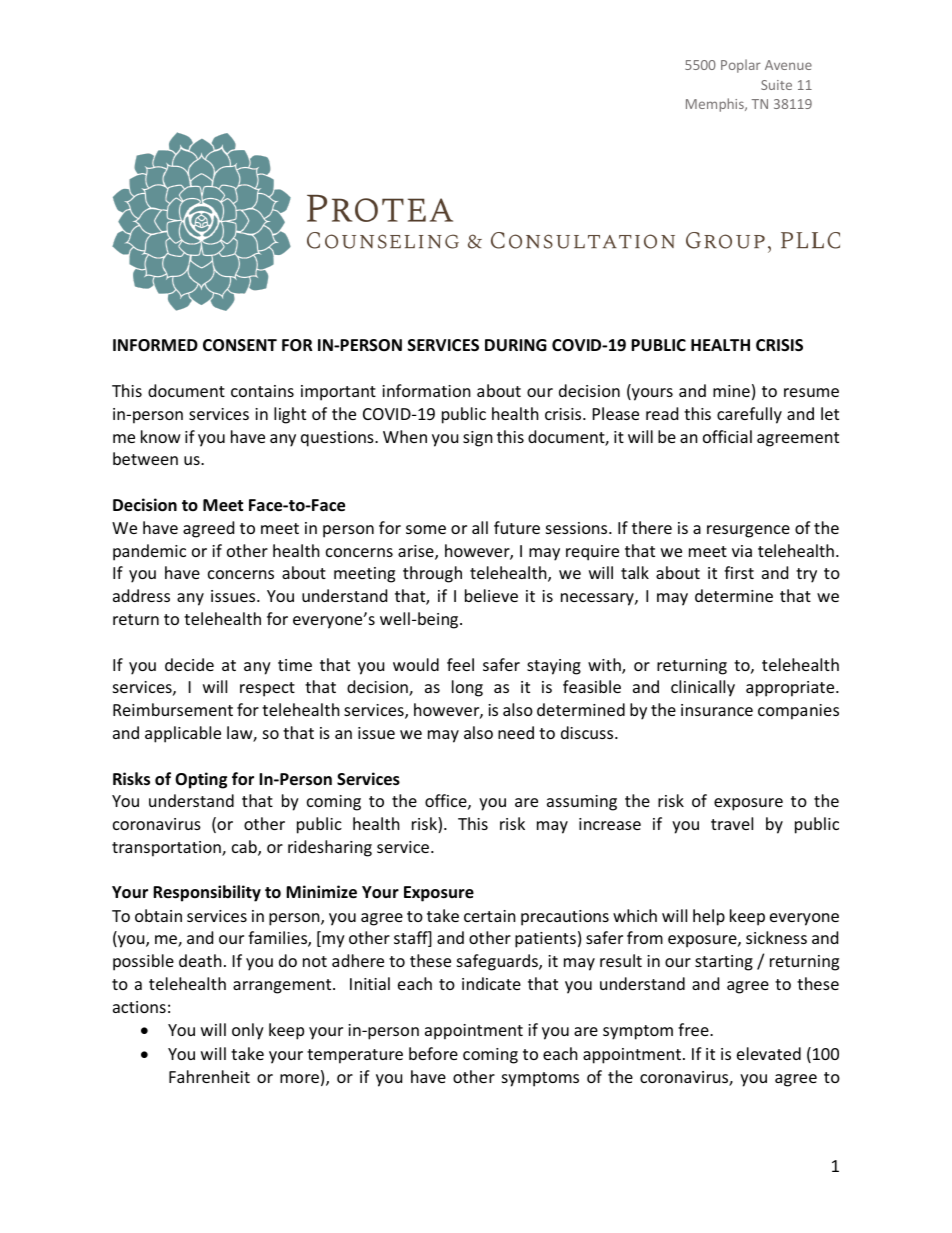  Describe the element at coordinates (240, 345) in the screenshot. I see `CONSENT` at that location.
